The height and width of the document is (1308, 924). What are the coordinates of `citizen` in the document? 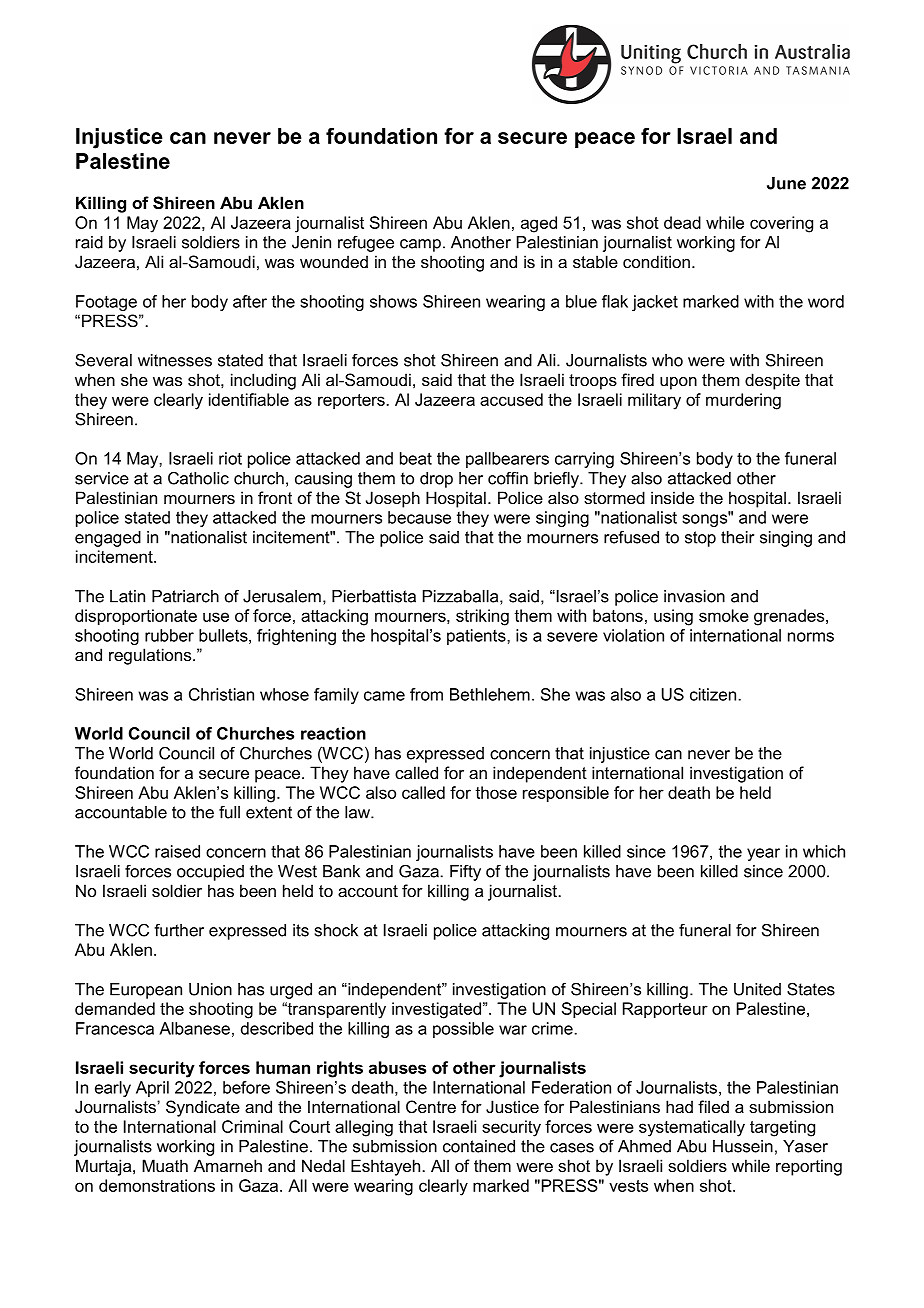 It's located at (713, 694).
